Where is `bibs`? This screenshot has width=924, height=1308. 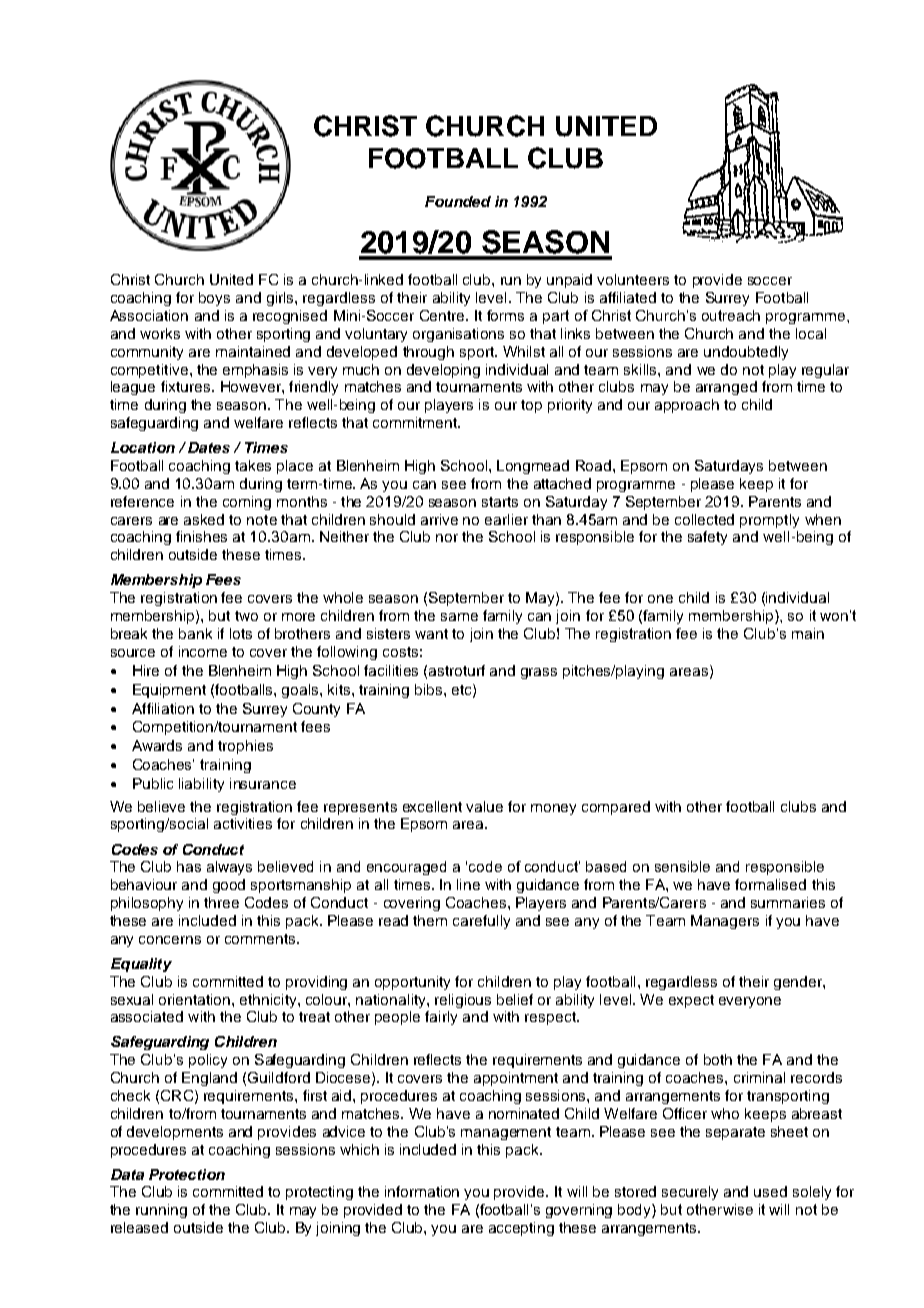 bibs is located at coordinates (430, 689).
